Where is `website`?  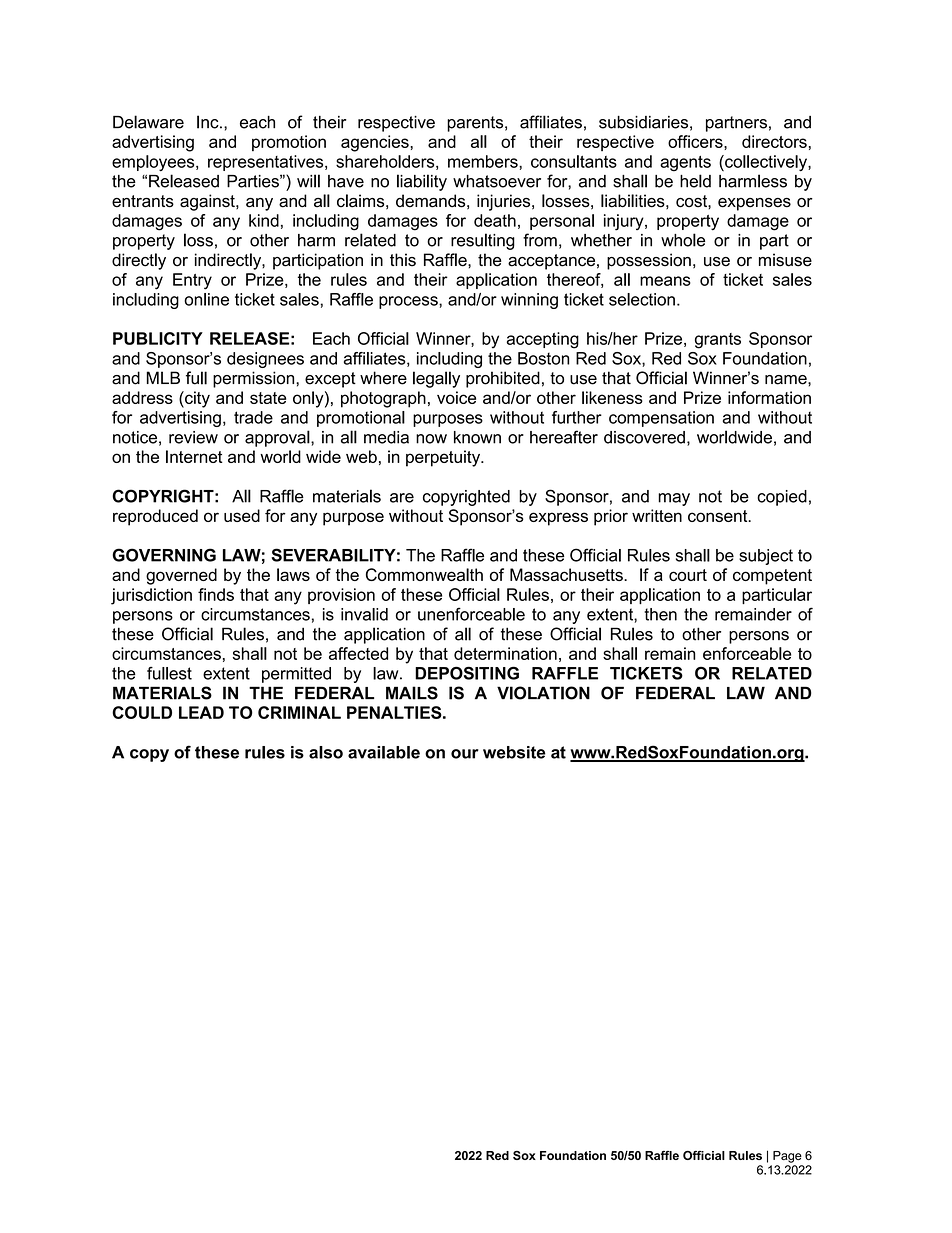
website is located at coordinates (514, 752).
